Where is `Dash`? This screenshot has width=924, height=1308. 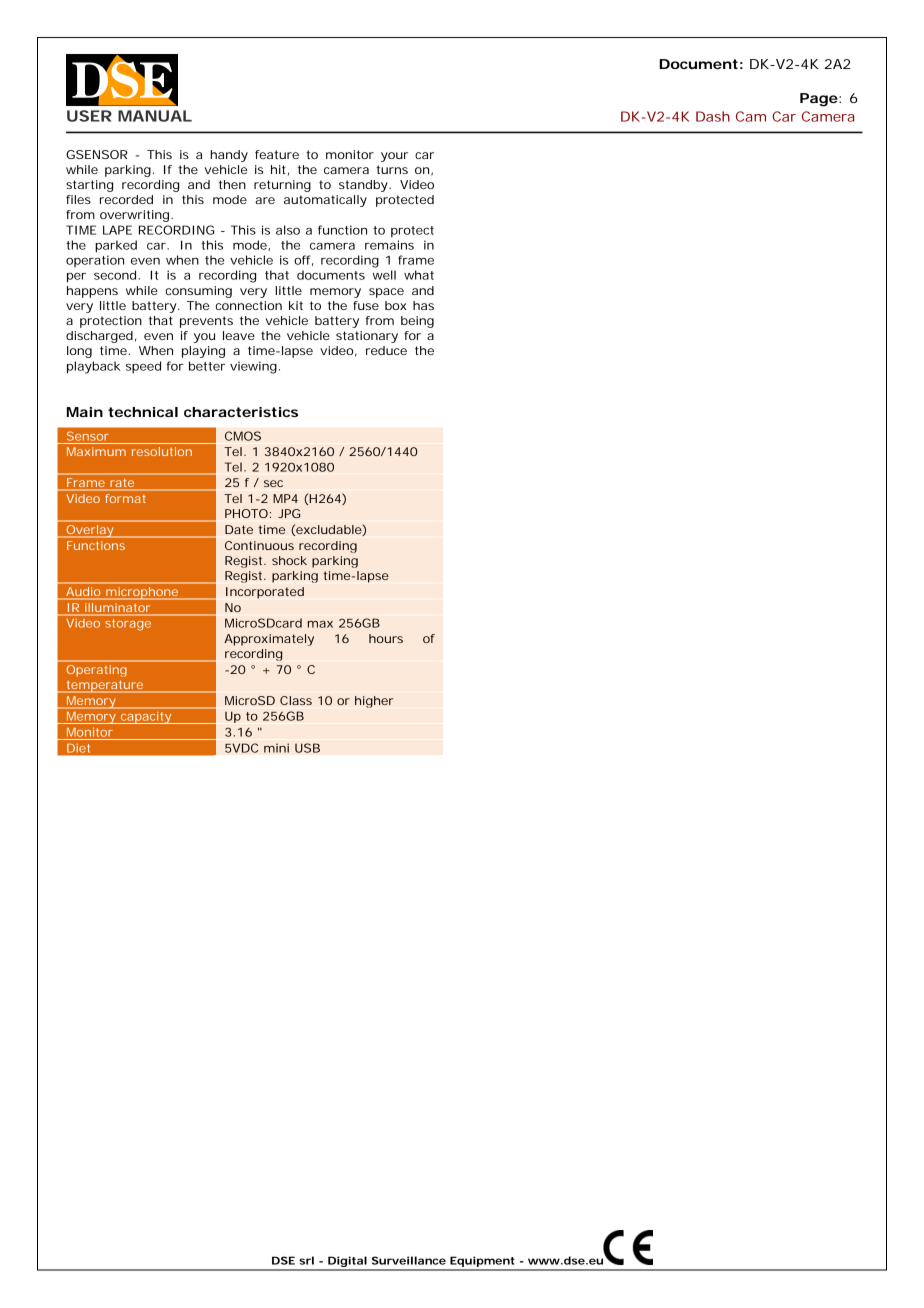 Dash is located at coordinates (713, 116).
